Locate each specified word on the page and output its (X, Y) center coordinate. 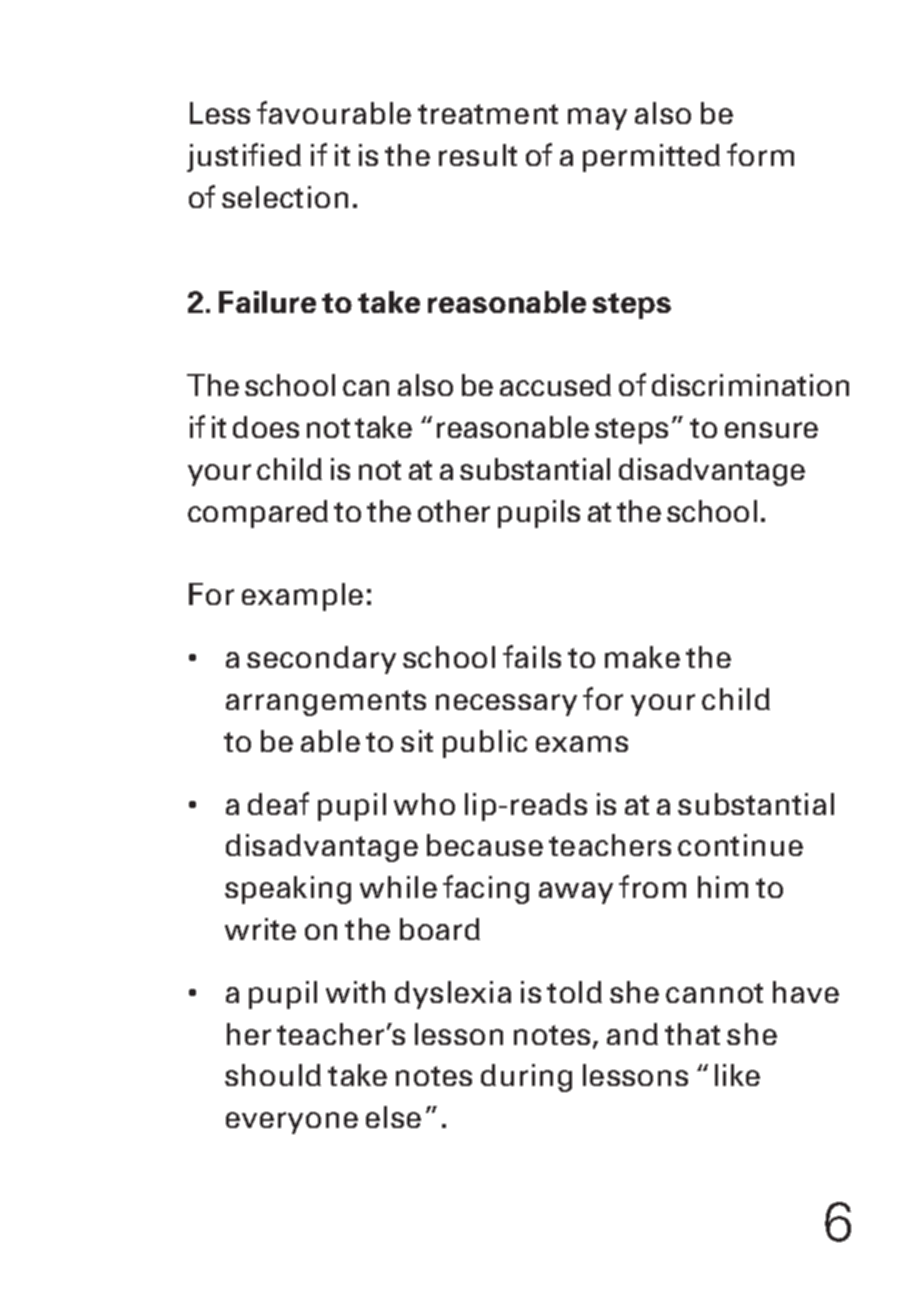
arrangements (326, 703)
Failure (267, 302)
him (723, 887)
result (478, 155)
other (454, 511)
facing (486, 889)
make (642, 657)
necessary (506, 705)
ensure (771, 430)
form (760, 154)
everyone (292, 1123)
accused (555, 385)
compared (258, 514)
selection (285, 197)
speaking (288, 890)
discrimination (750, 385)
